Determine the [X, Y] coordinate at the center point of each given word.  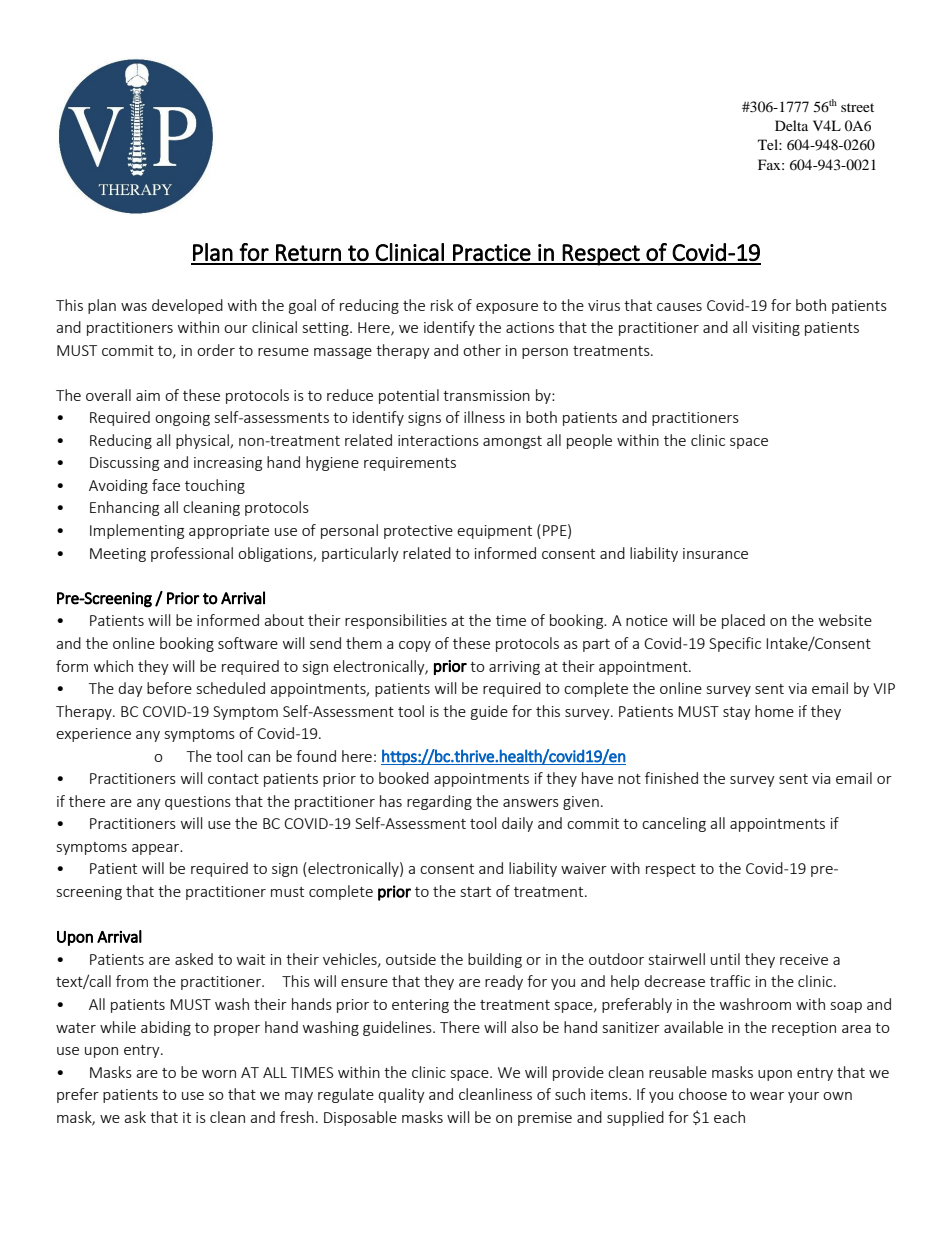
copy [415, 646]
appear [157, 849]
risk [442, 305]
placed [743, 621]
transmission [486, 395]
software [248, 643]
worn [219, 1074]
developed [187, 306]
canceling [674, 824]
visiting [776, 329]
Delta [791, 125]
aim [148, 395]
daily [517, 824]
